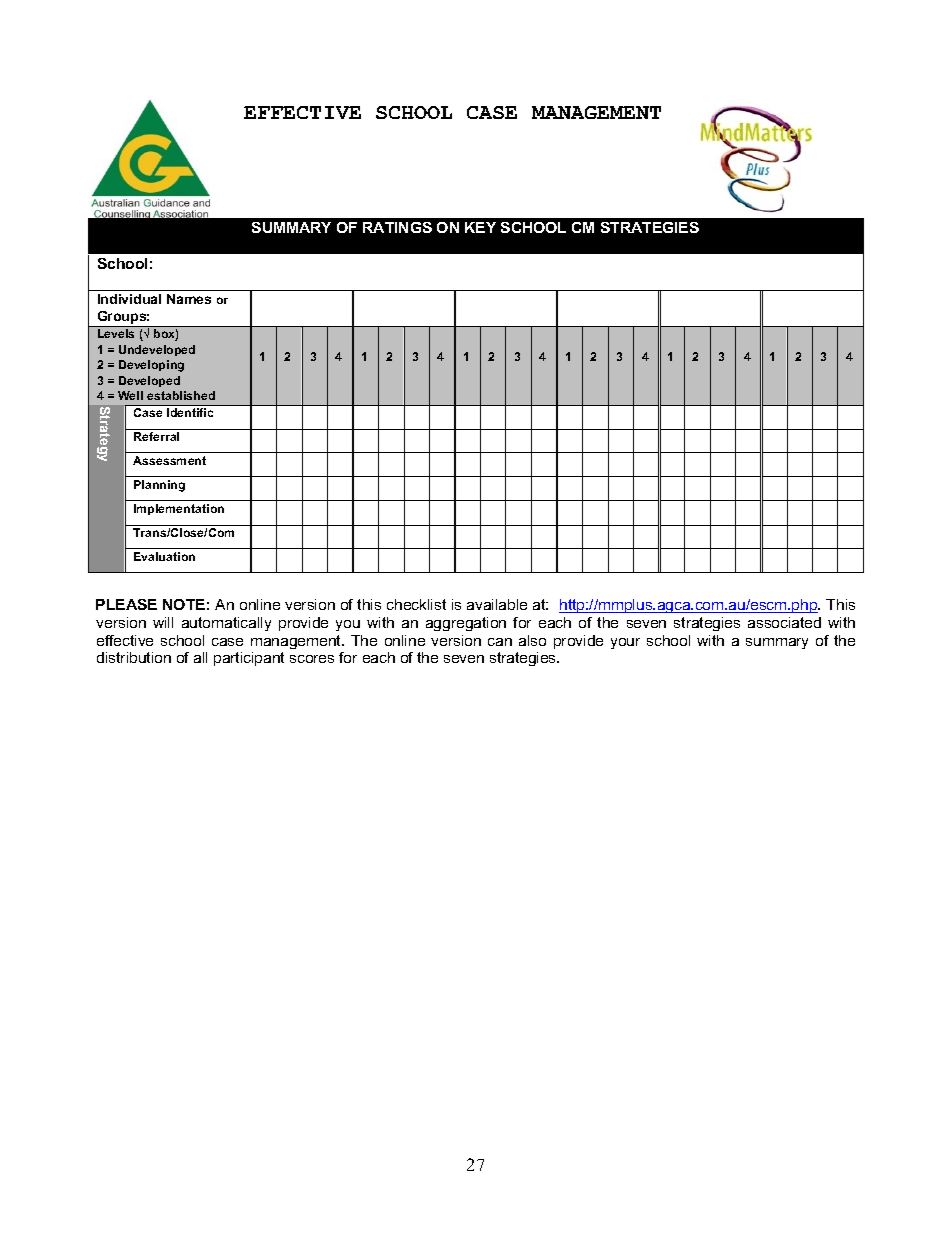 This document has height=1233, width=952. I want to click on KEY, so click(480, 227).
